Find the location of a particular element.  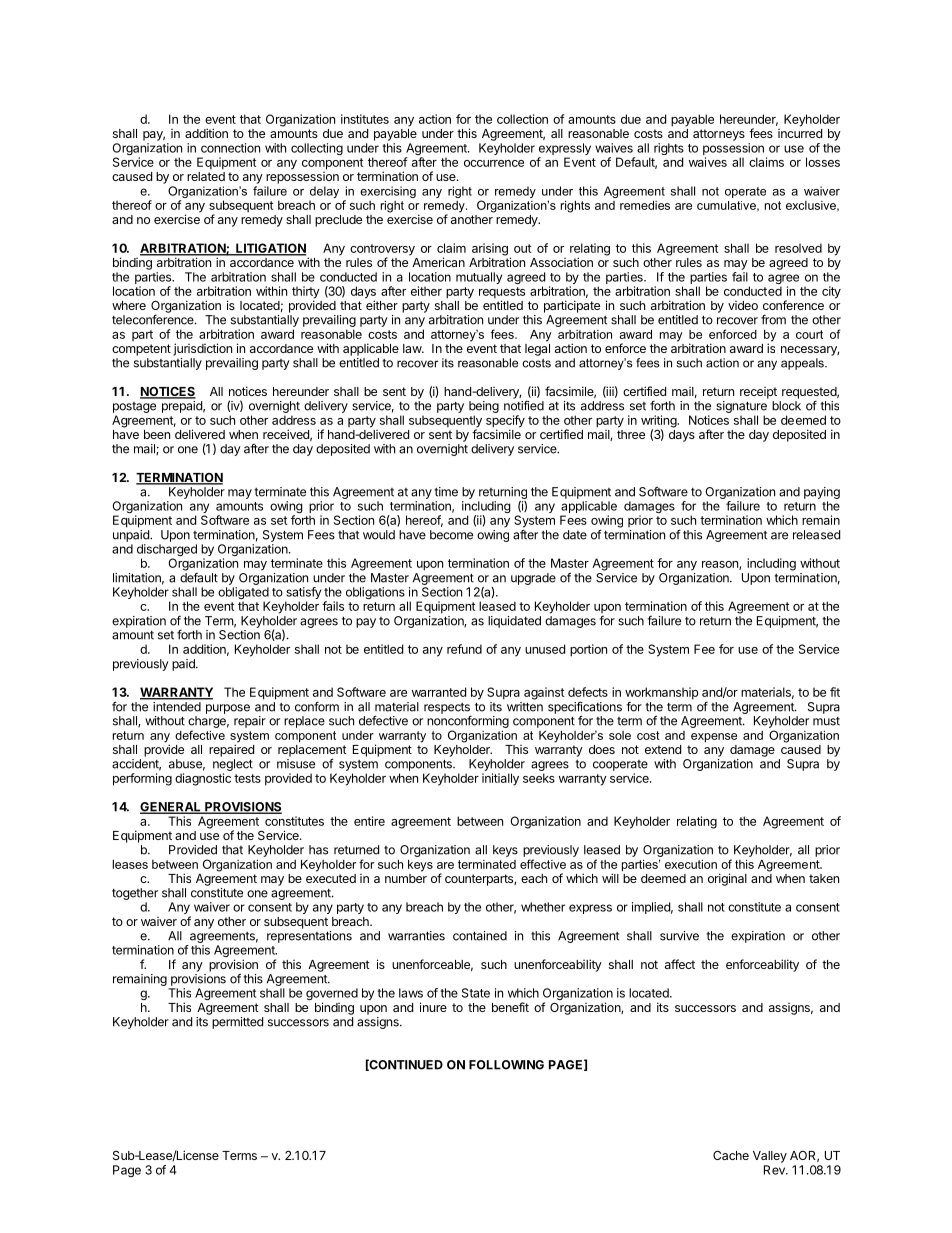

being is located at coordinates (484, 408).
